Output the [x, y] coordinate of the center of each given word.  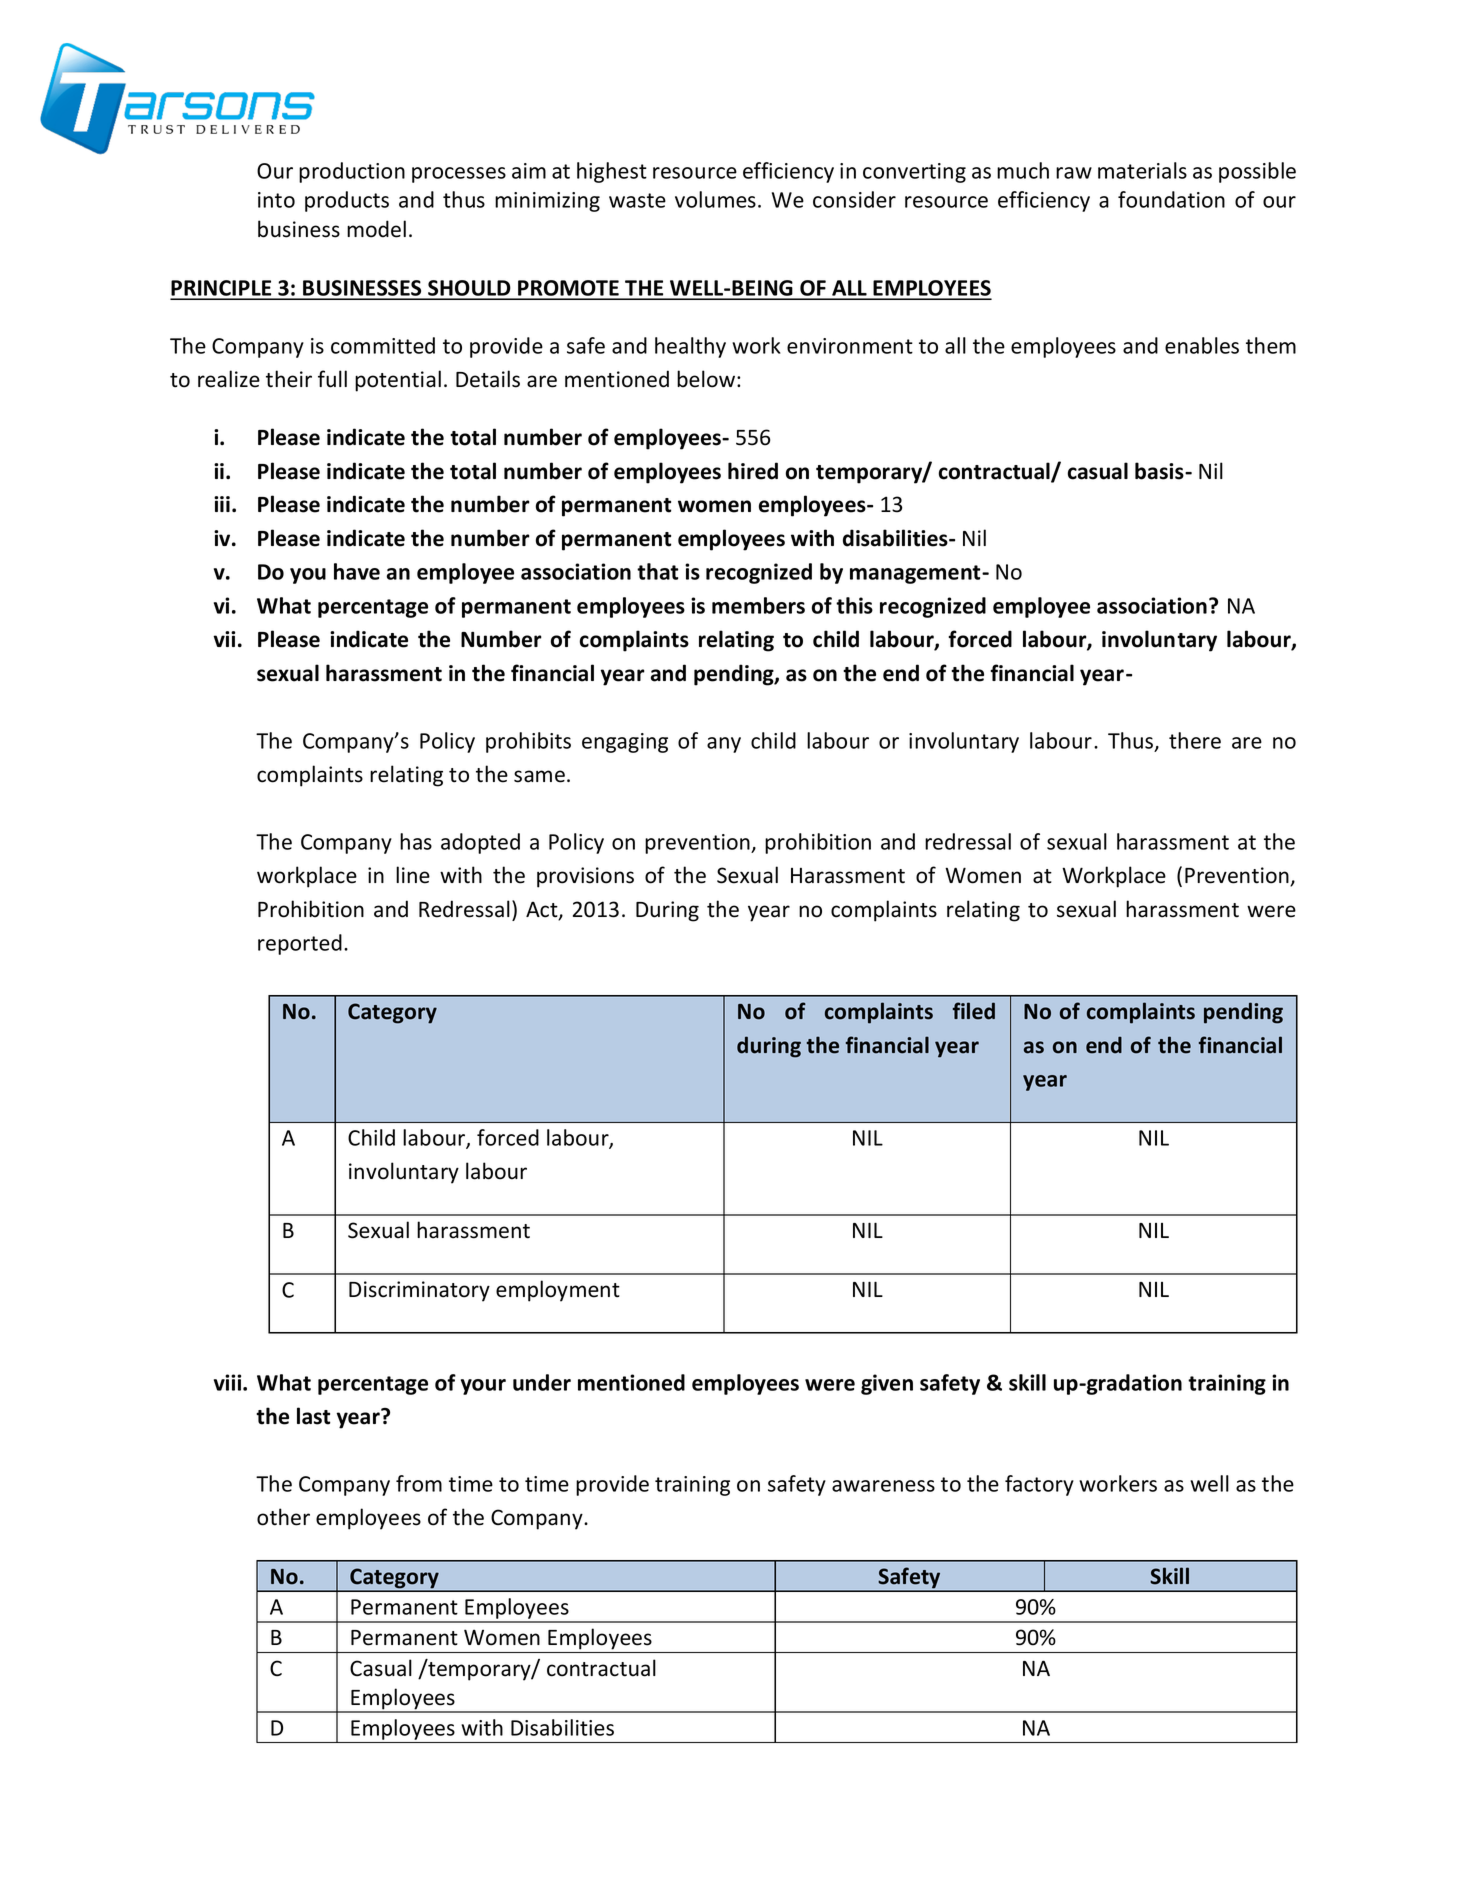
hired [753, 471]
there [1195, 740]
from [419, 1483]
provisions [585, 877]
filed [974, 1011]
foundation [1171, 199]
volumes [715, 199]
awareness [883, 1486]
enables [1202, 345]
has [416, 841]
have [357, 571]
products [347, 201]
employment [558, 1291]
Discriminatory [419, 1291]
